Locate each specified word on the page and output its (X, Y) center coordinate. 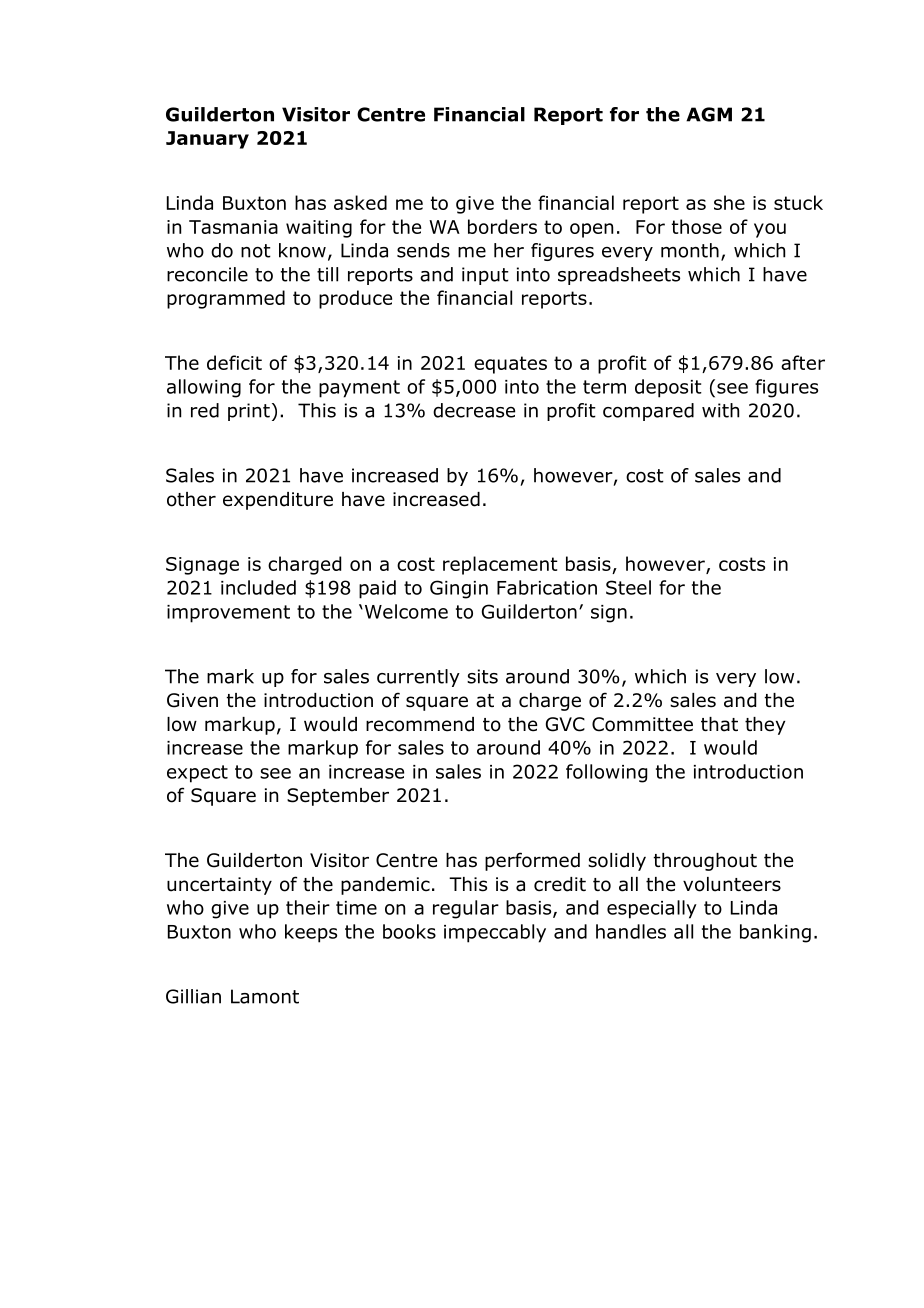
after (803, 362)
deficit (234, 362)
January (207, 140)
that (719, 724)
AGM (709, 114)
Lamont (265, 996)
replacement (500, 565)
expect (197, 774)
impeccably (495, 933)
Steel (628, 587)
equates (510, 365)
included (258, 587)
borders (502, 226)
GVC (565, 724)
